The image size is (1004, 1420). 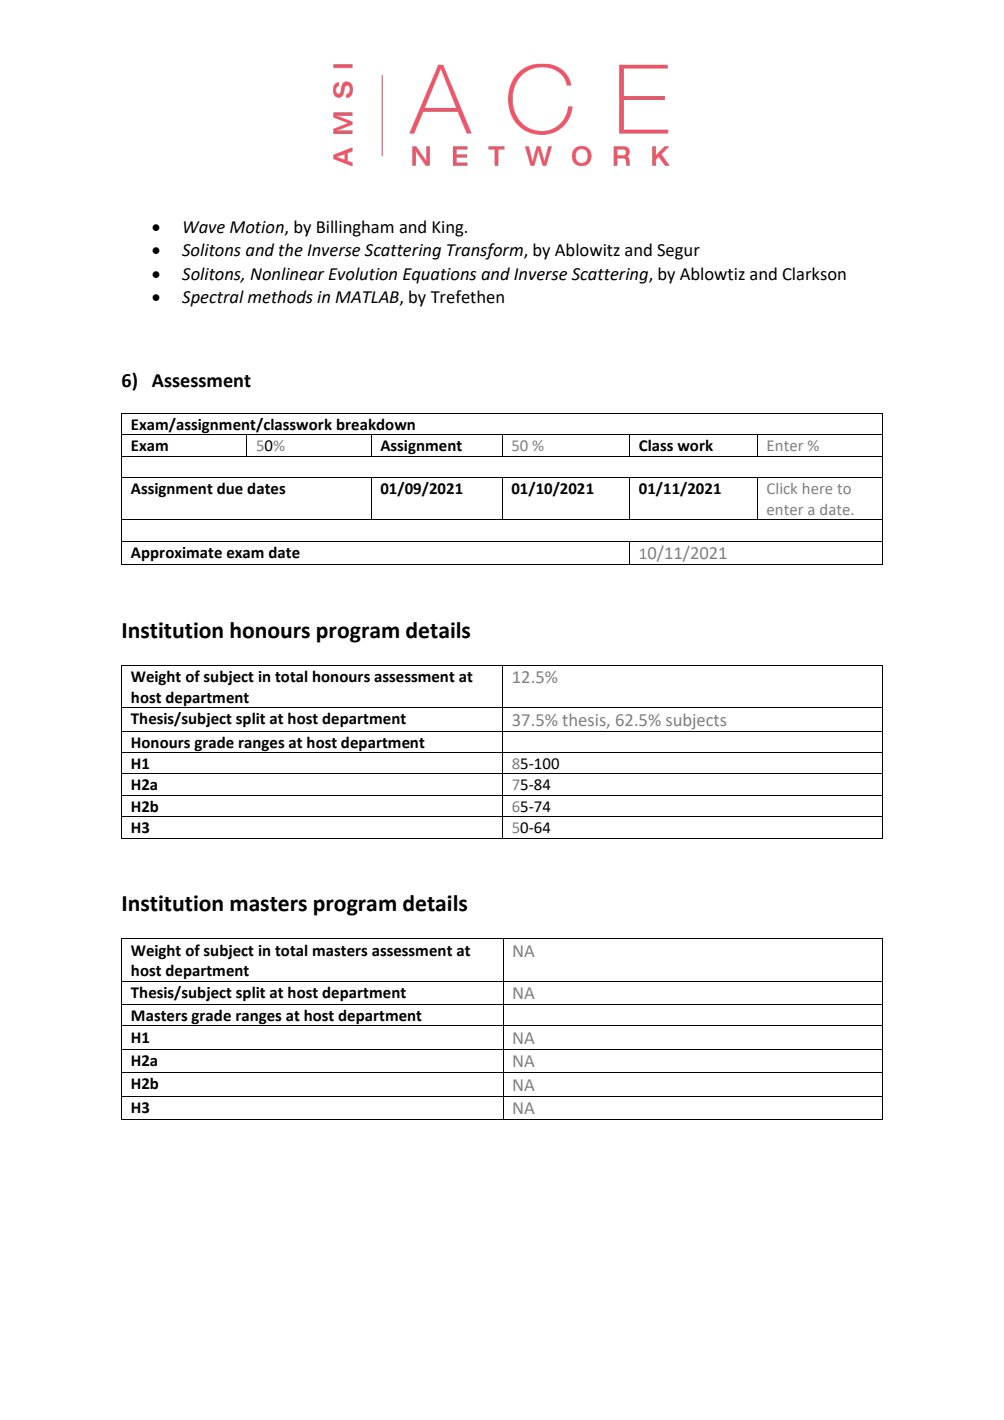 What do you see at coordinates (204, 227) in the screenshot?
I see `Wave` at bounding box center [204, 227].
